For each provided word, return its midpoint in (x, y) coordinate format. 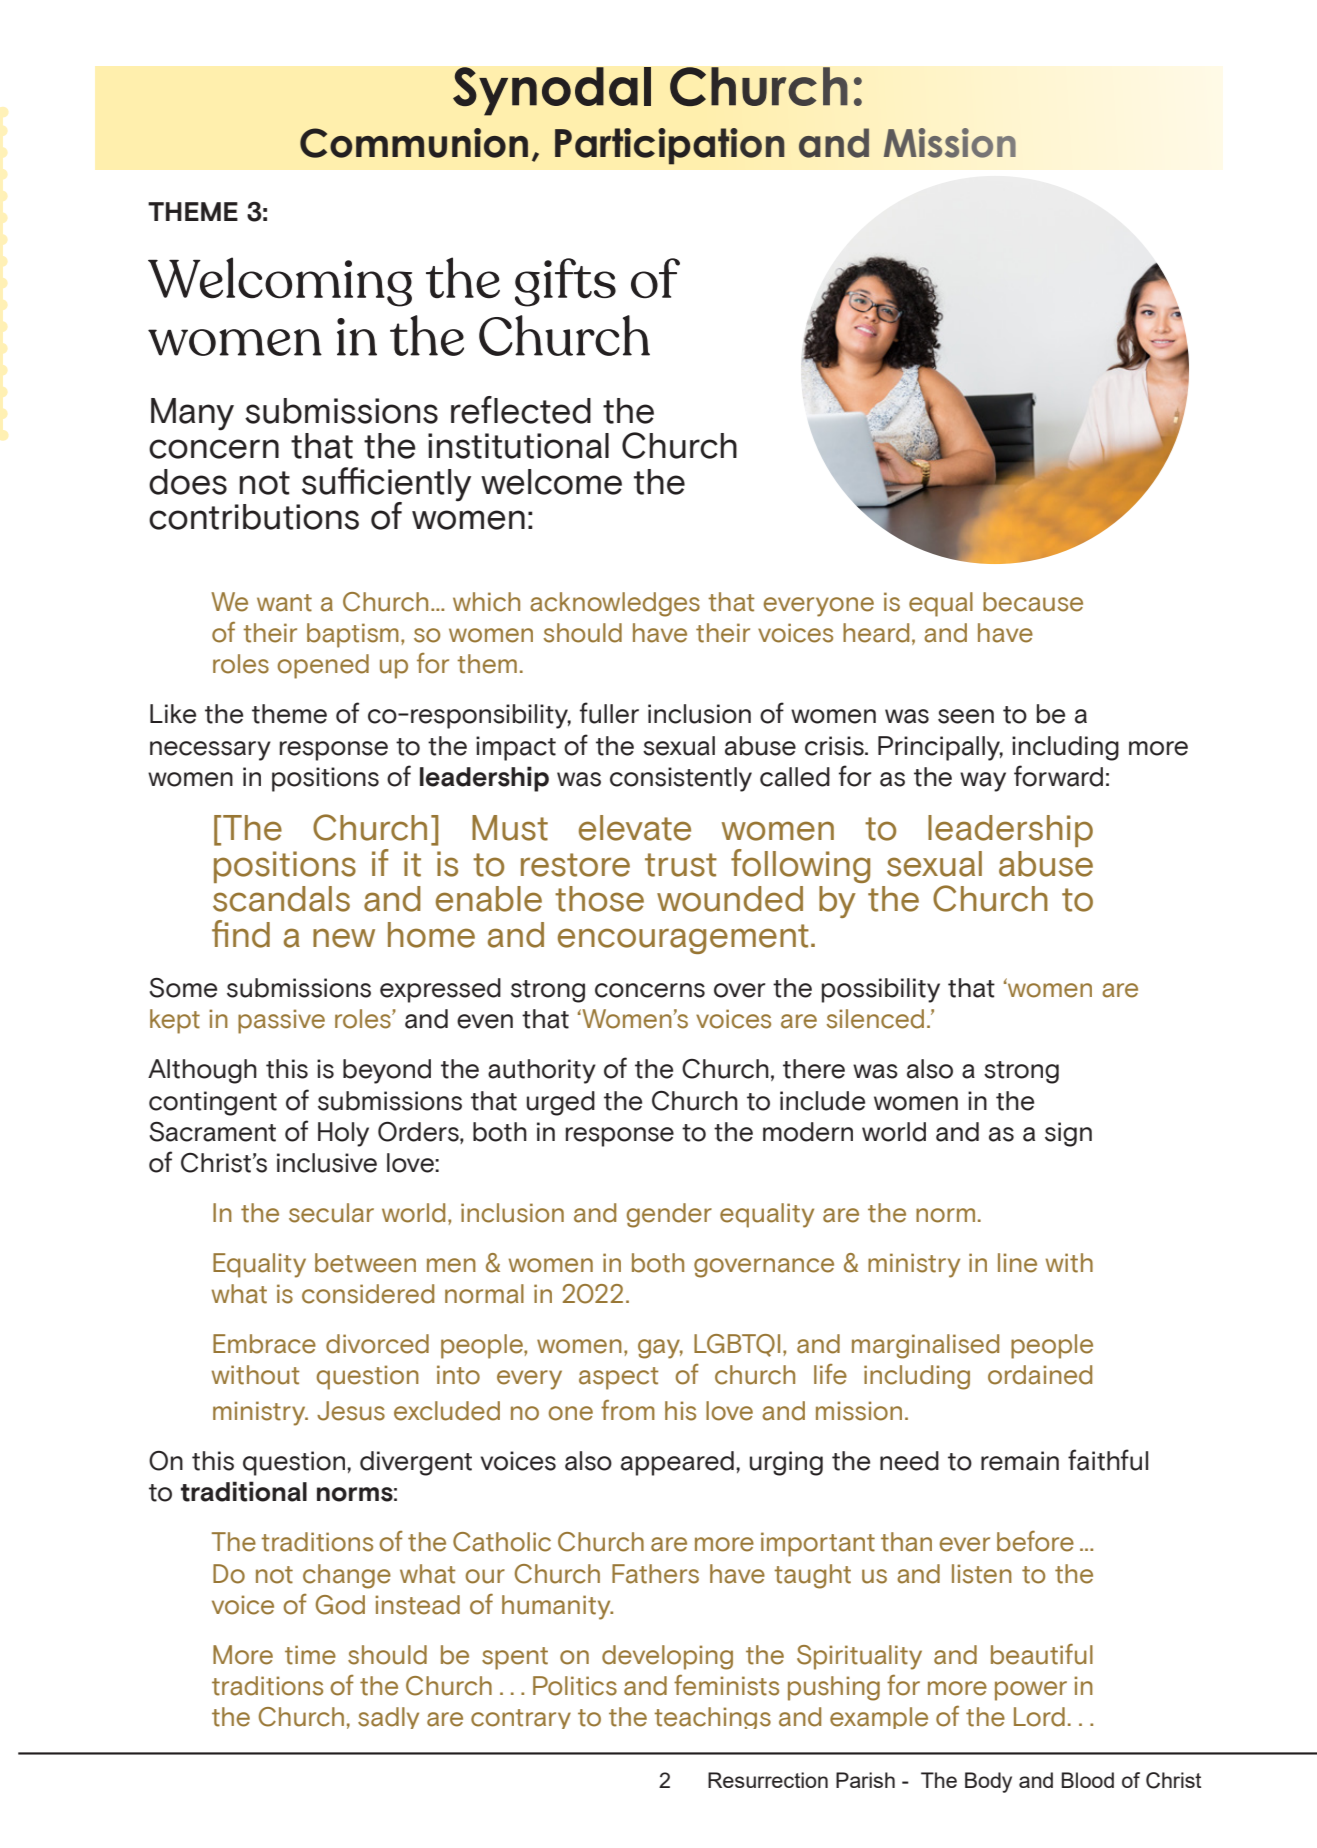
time (310, 1655)
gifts (565, 282)
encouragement (683, 939)
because (1033, 602)
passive (281, 1021)
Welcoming (280, 282)
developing (667, 1657)
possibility (881, 990)
